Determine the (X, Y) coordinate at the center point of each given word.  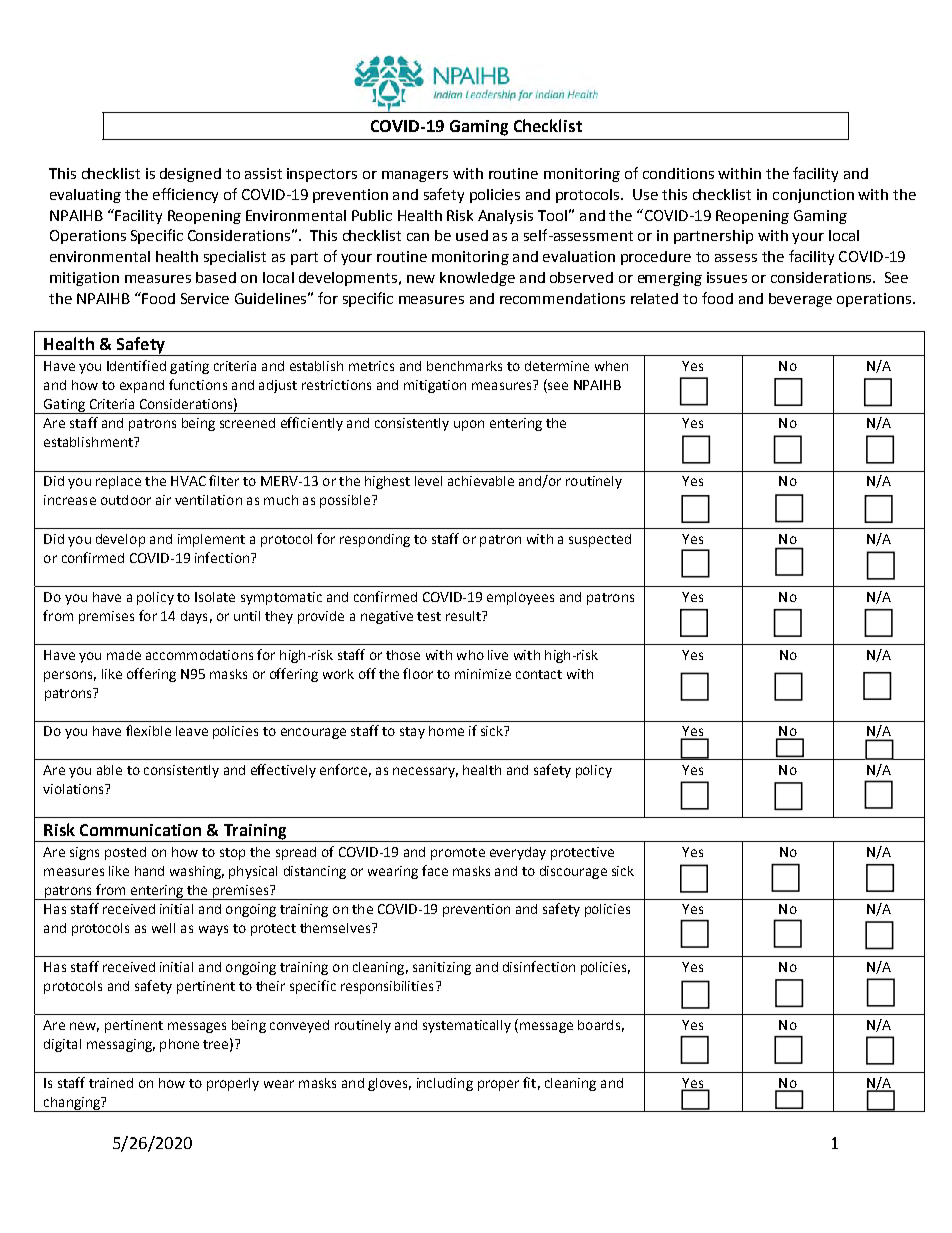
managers (415, 176)
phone (179, 1045)
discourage (573, 872)
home (446, 731)
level (428, 481)
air (163, 500)
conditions (678, 173)
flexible (148, 730)
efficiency (185, 195)
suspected (600, 540)
